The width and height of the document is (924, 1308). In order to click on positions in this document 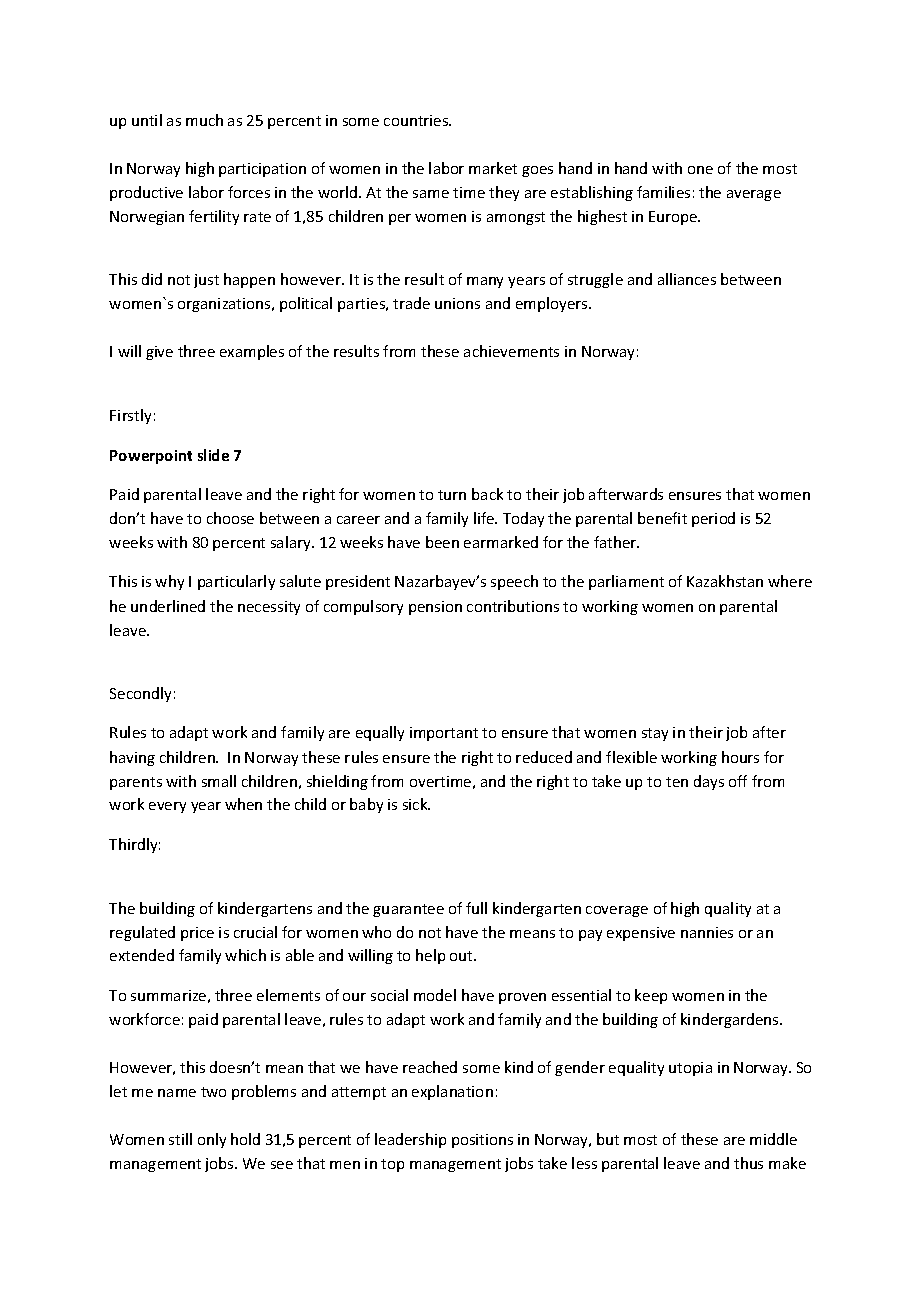, I will do `click(482, 1141)`.
